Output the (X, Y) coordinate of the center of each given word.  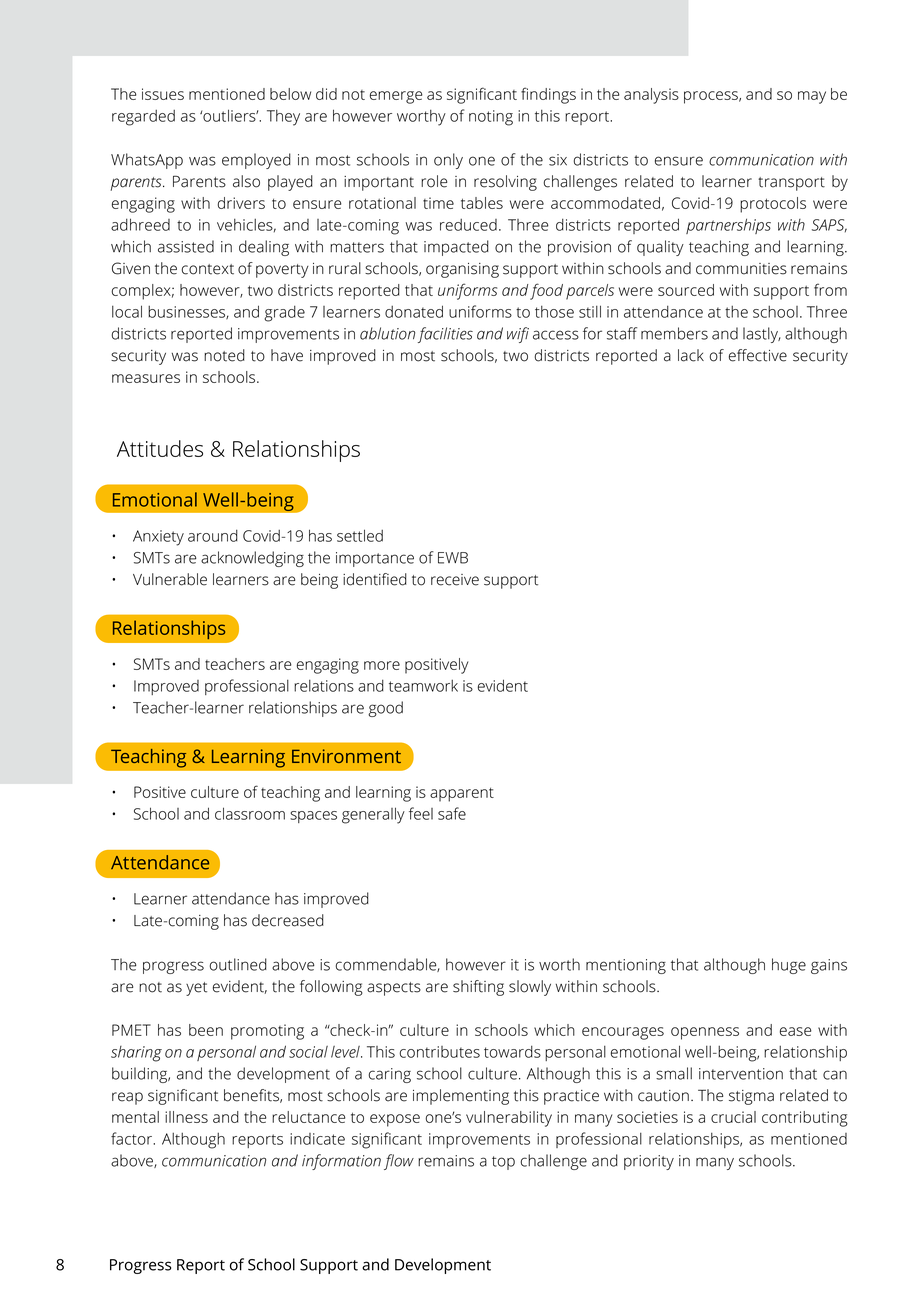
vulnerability (509, 1119)
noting (491, 118)
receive (455, 580)
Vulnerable (170, 579)
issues (163, 94)
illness (186, 1117)
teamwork (423, 686)
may (812, 97)
